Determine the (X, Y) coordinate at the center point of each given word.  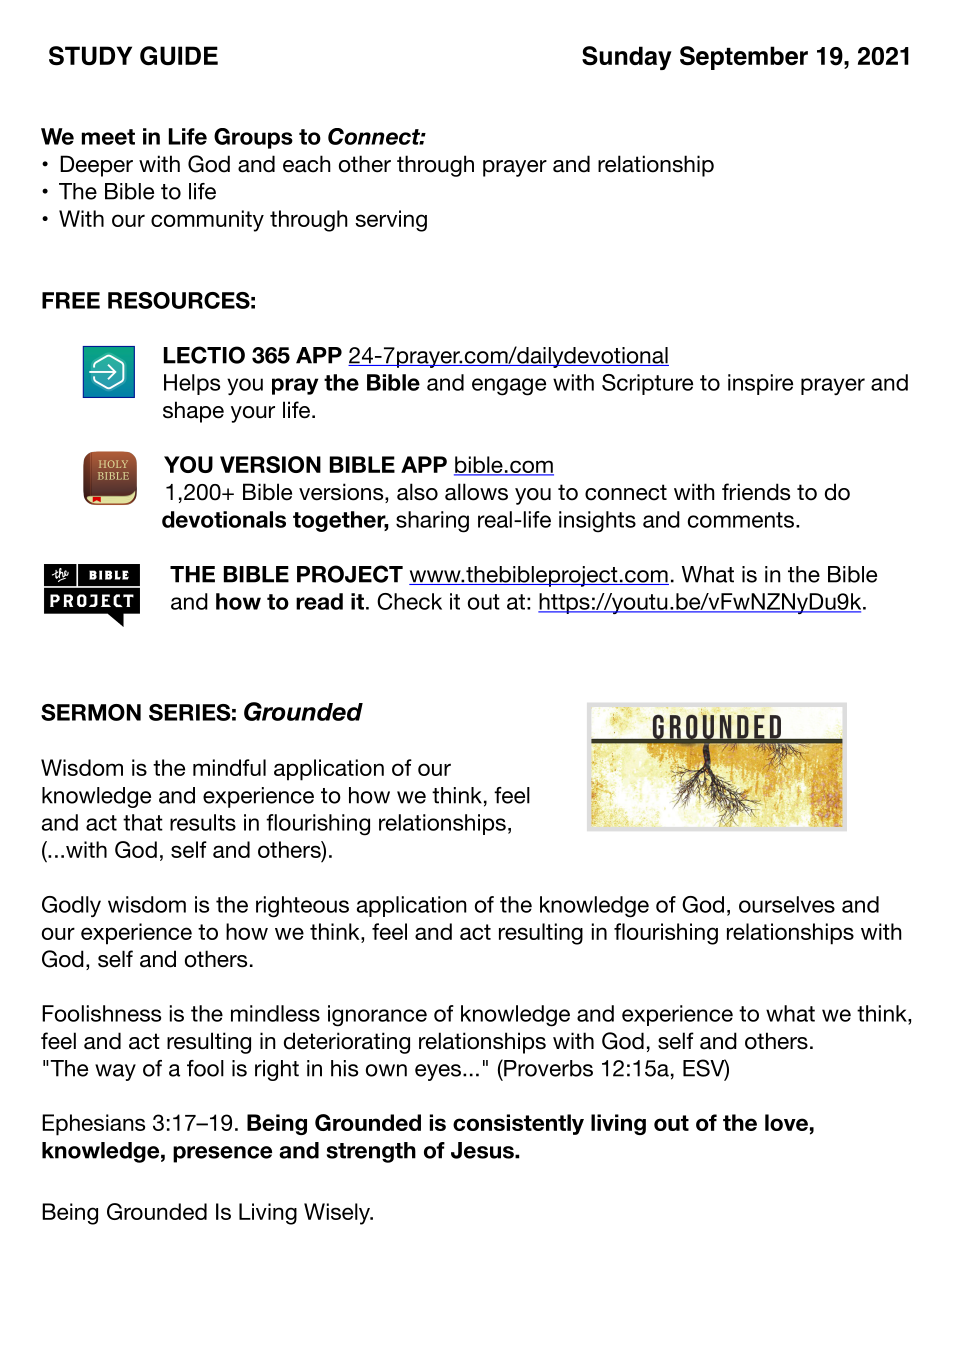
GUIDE (179, 56)
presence (222, 1154)
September (744, 58)
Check (409, 601)
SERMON (91, 712)
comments (741, 520)
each (307, 164)
